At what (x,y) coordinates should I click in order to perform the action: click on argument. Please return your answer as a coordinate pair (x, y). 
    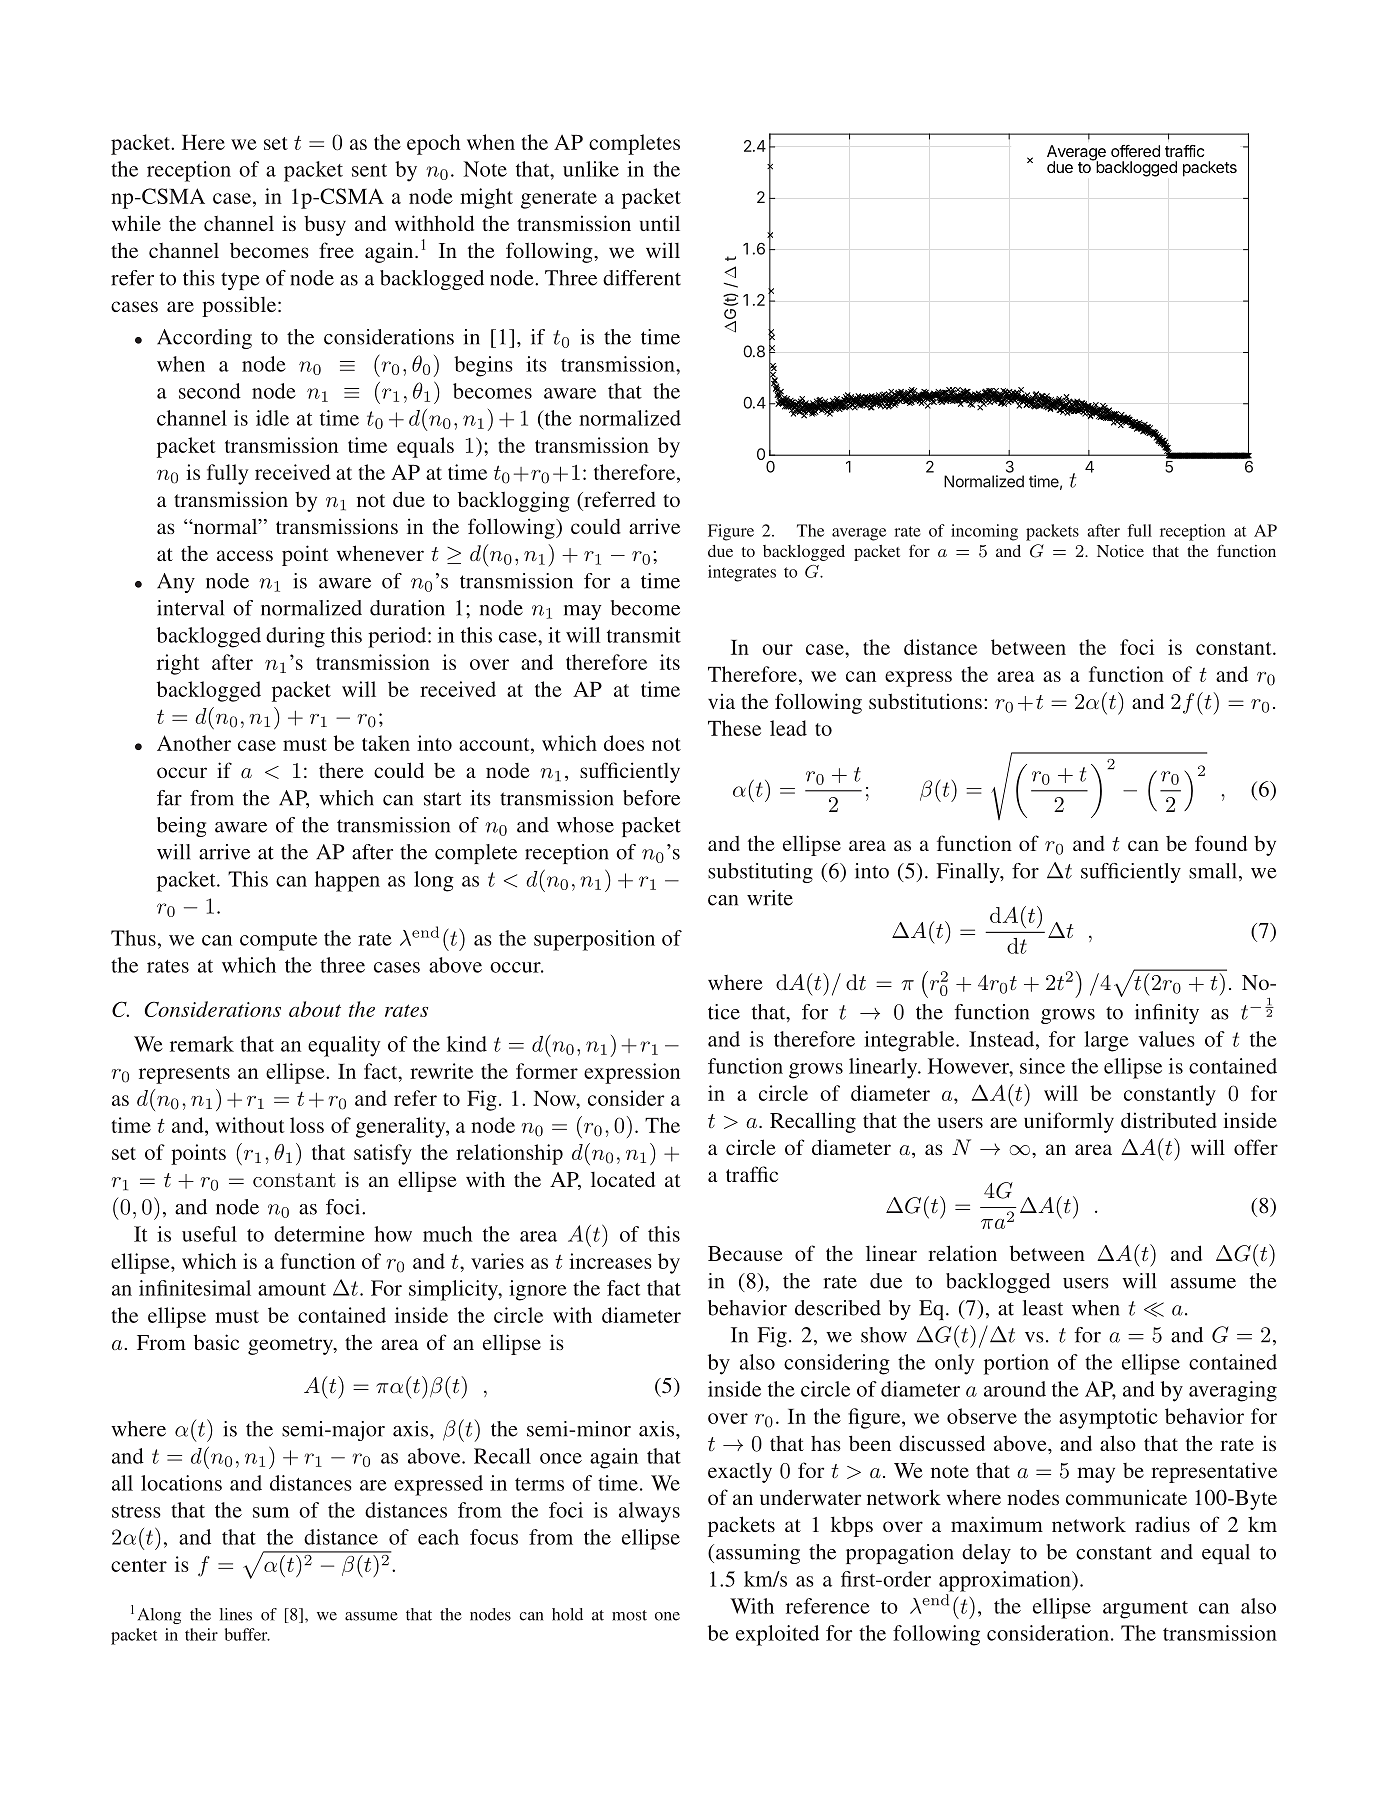
    Looking at the image, I should click on (1145, 1610).
